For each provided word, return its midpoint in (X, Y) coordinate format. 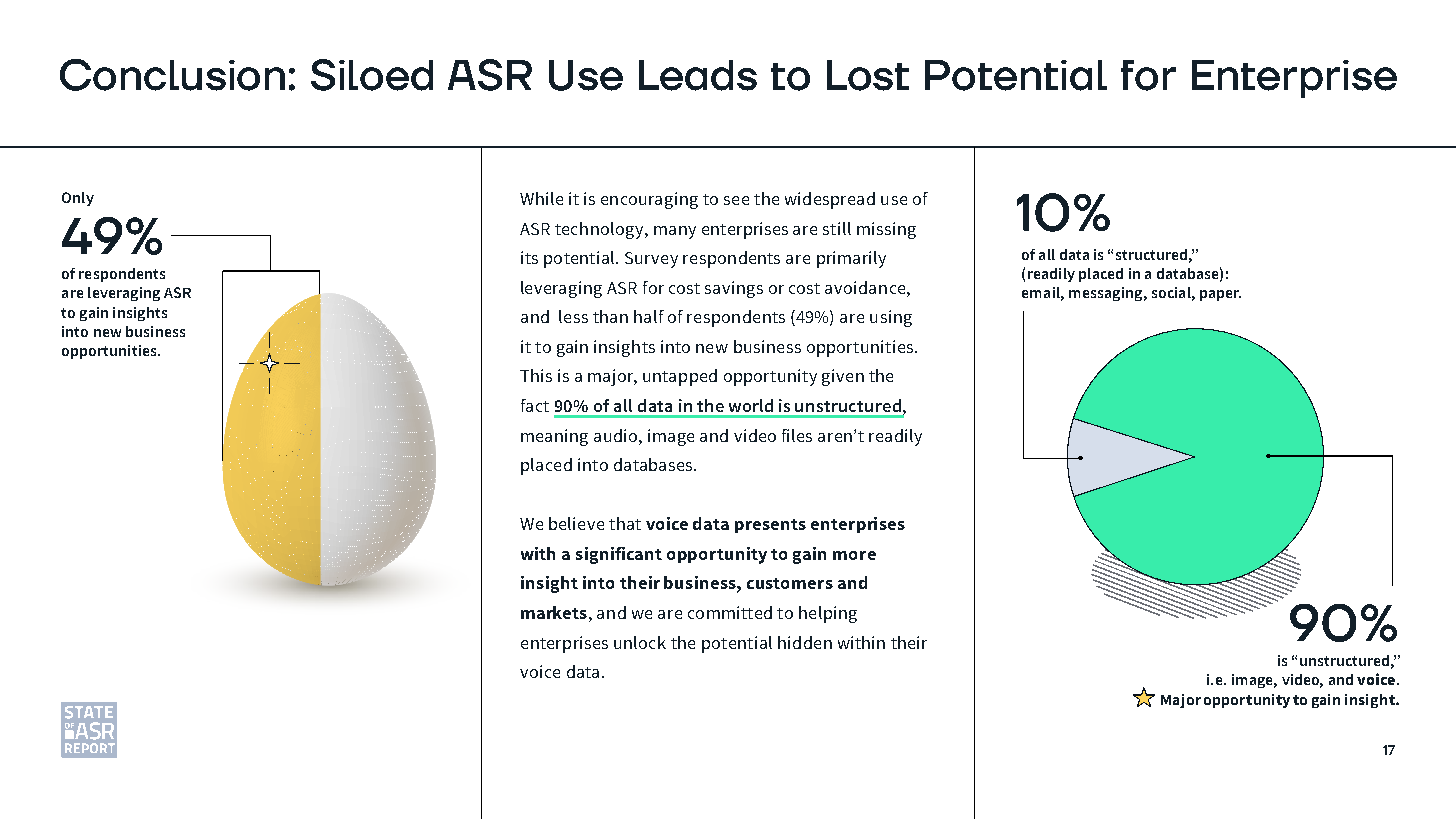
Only (78, 199)
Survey (651, 260)
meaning (554, 437)
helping (828, 614)
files (797, 435)
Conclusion (172, 75)
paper (1220, 295)
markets (554, 612)
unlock (640, 642)
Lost (868, 75)
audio (617, 435)
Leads (698, 75)
